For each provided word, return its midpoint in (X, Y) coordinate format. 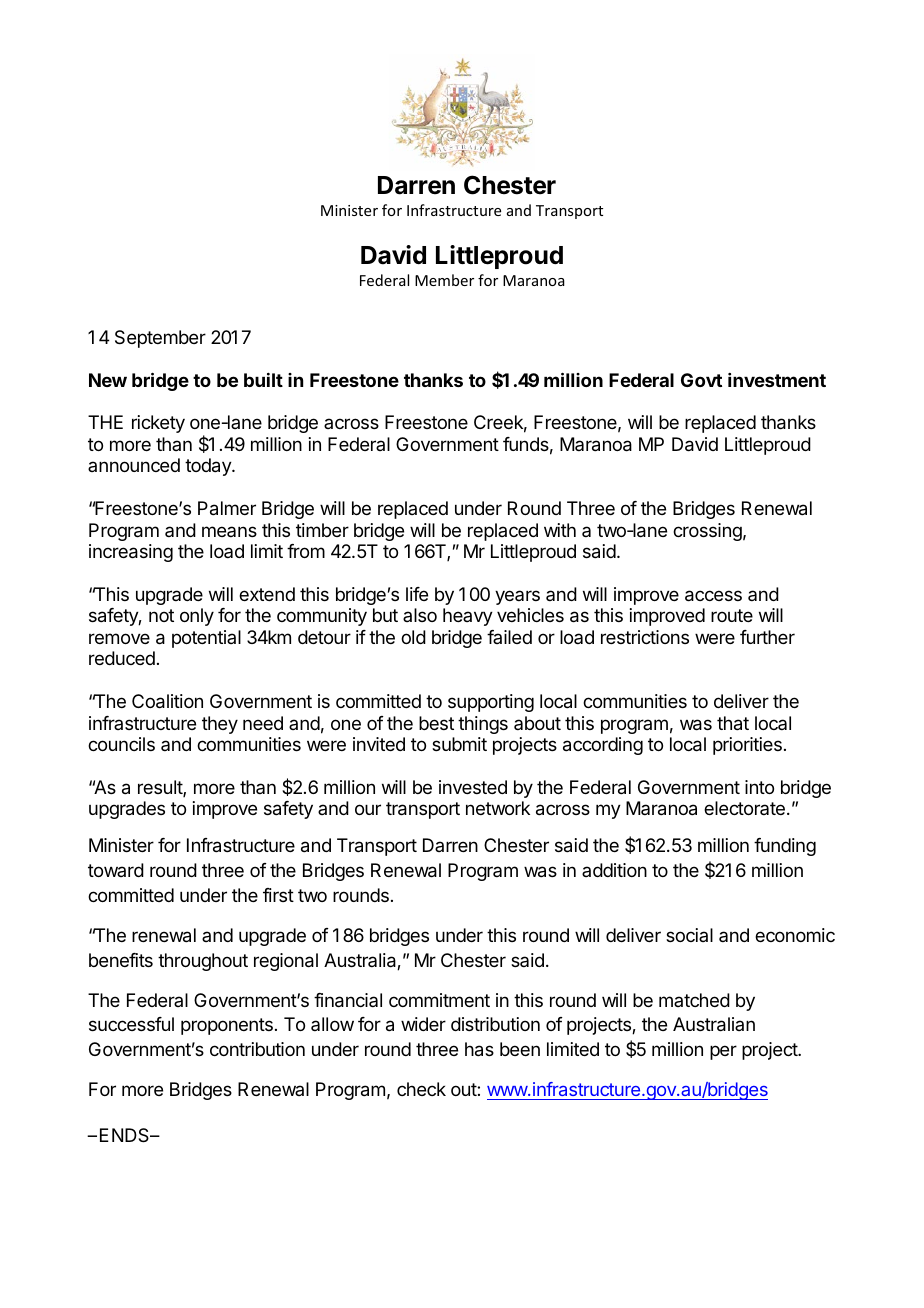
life (417, 594)
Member (444, 280)
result (161, 788)
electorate (744, 808)
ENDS (126, 1135)
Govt (701, 380)
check (421, 1089)
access (713, 596)
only (197, 617)
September (160, 339)
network (498, 808)
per (723, 1052)
